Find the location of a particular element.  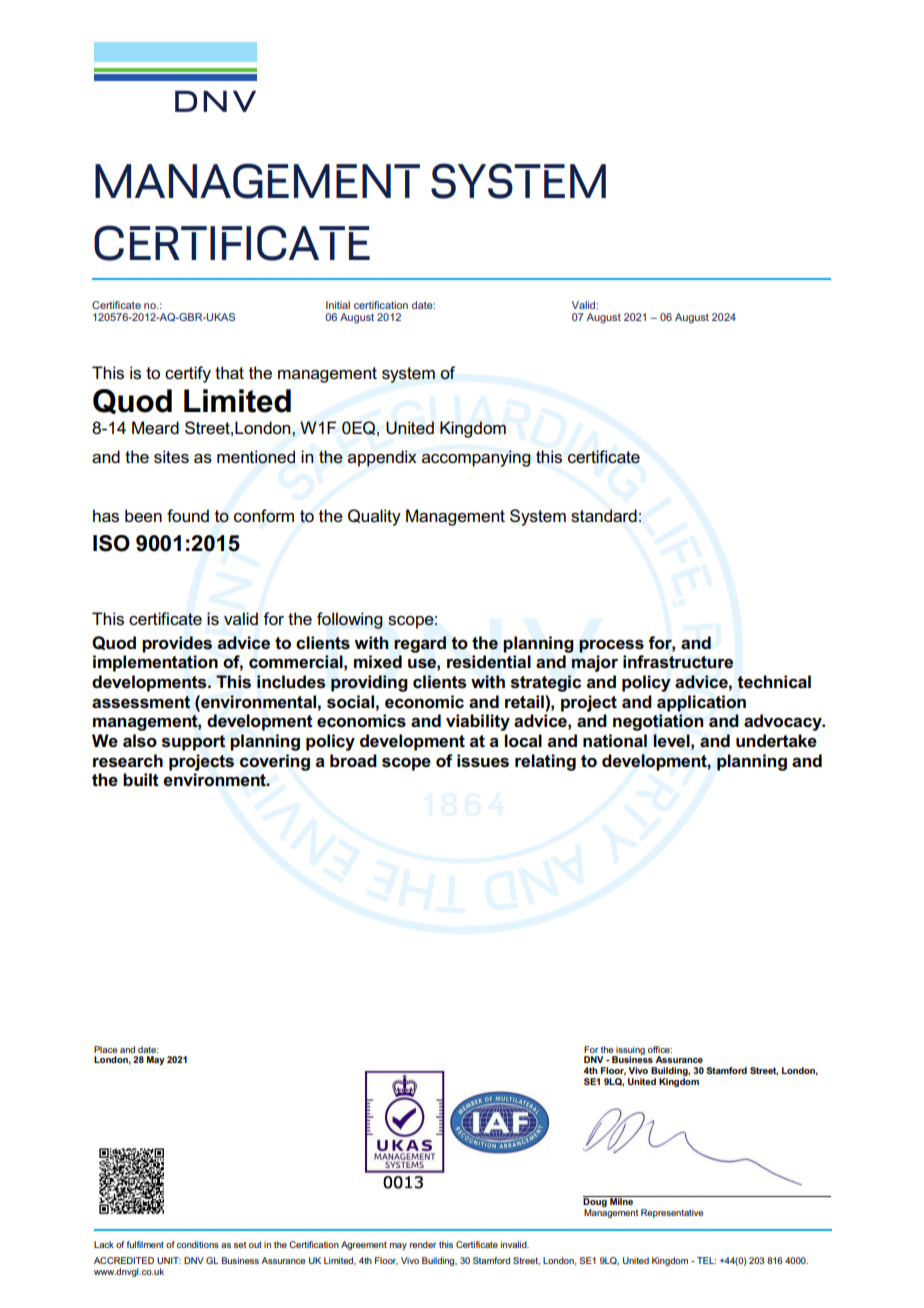

Initial is located at coordinates (338, 305).
